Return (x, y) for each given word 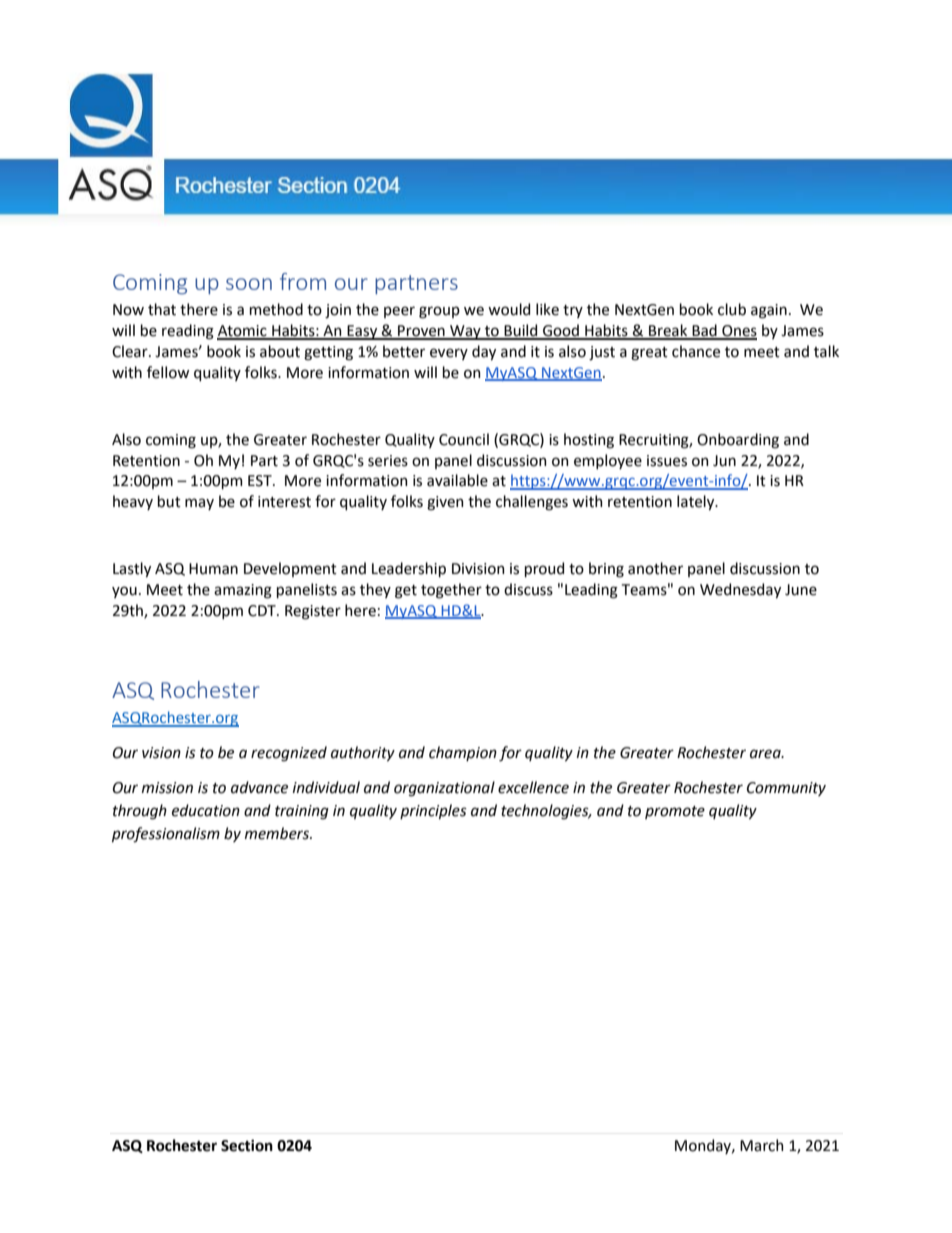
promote (675, 812)
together (451, 591)
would (509, 309)
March (762, 1145)
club (732, 309)
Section (247, 1146)
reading (188, 332)
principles (433, 811)
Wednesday (740, 590)
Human (213, 569)
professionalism (166, 835)
